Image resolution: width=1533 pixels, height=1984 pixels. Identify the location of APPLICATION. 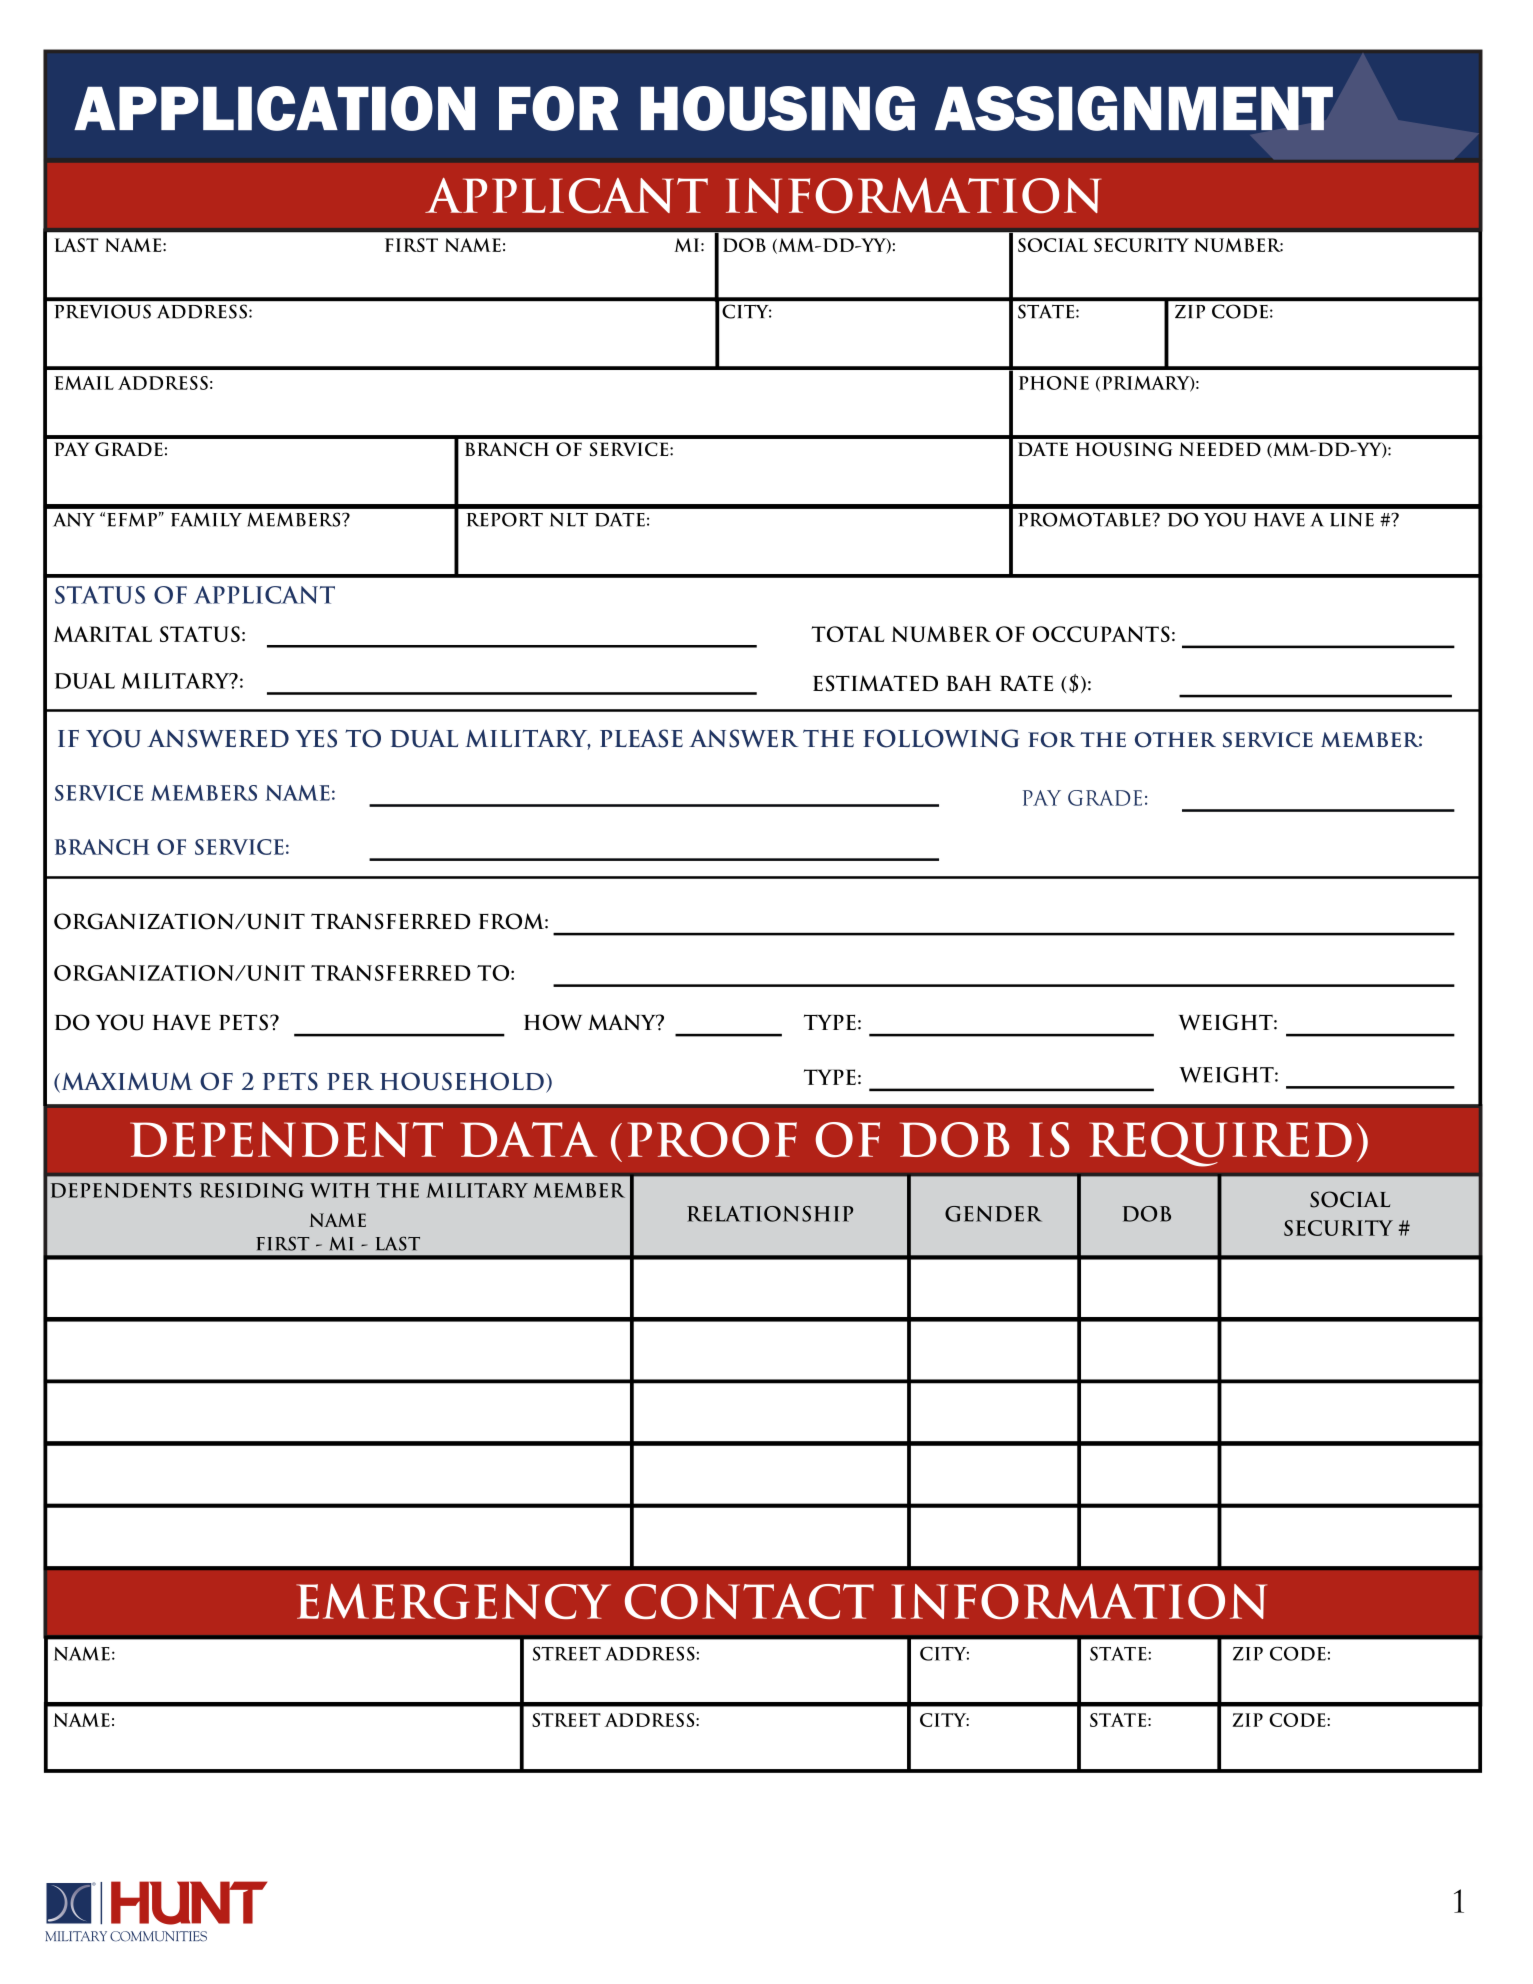
(274, 108).
